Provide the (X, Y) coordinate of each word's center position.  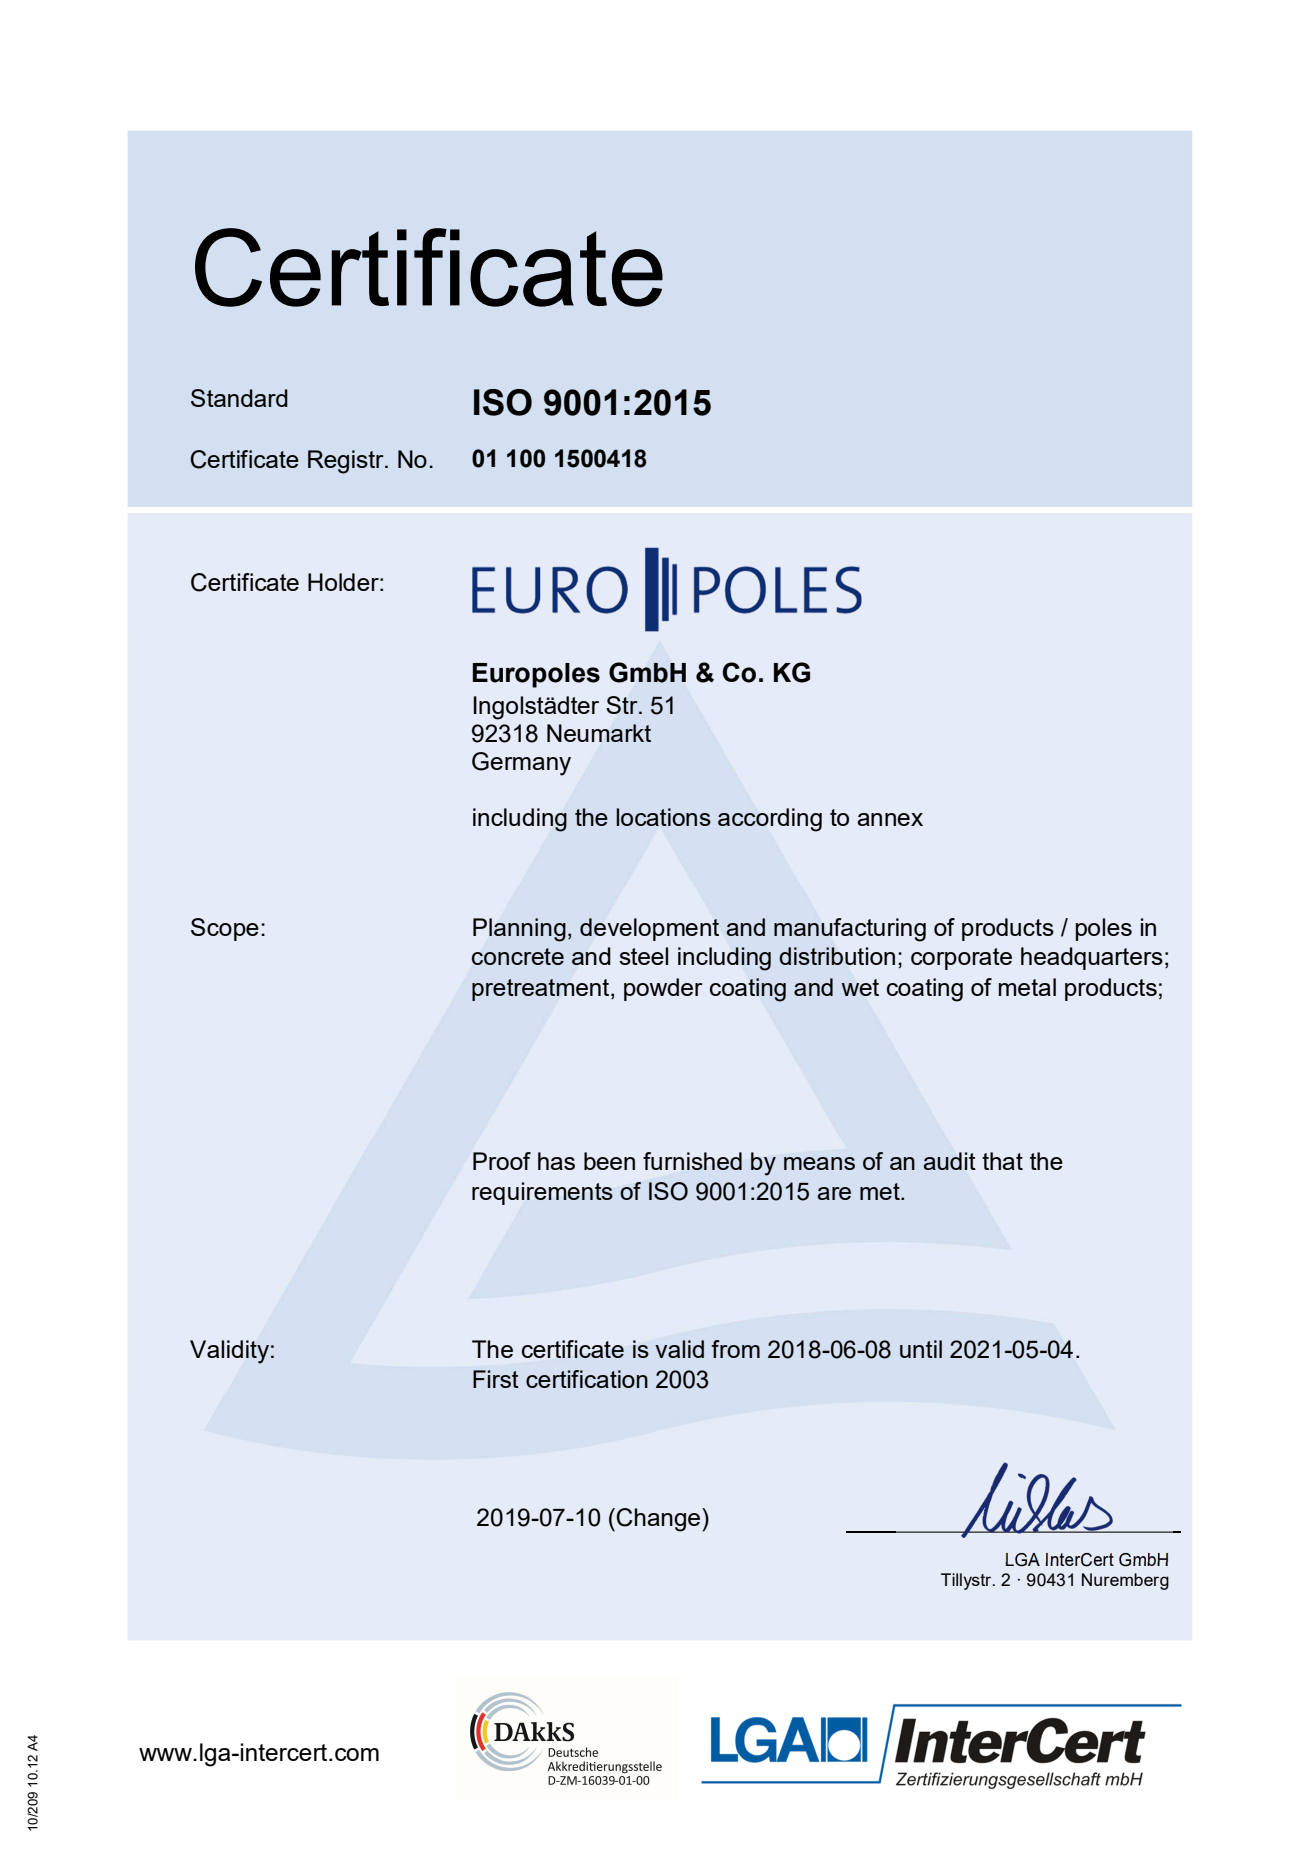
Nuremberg (1125, 1581)
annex (890, 819)
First (496, 1379)
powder (663, 989)
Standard (239, 398)
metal (1027, 987)
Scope (225, 929)
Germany (521, 764)
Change (658, 1520)
